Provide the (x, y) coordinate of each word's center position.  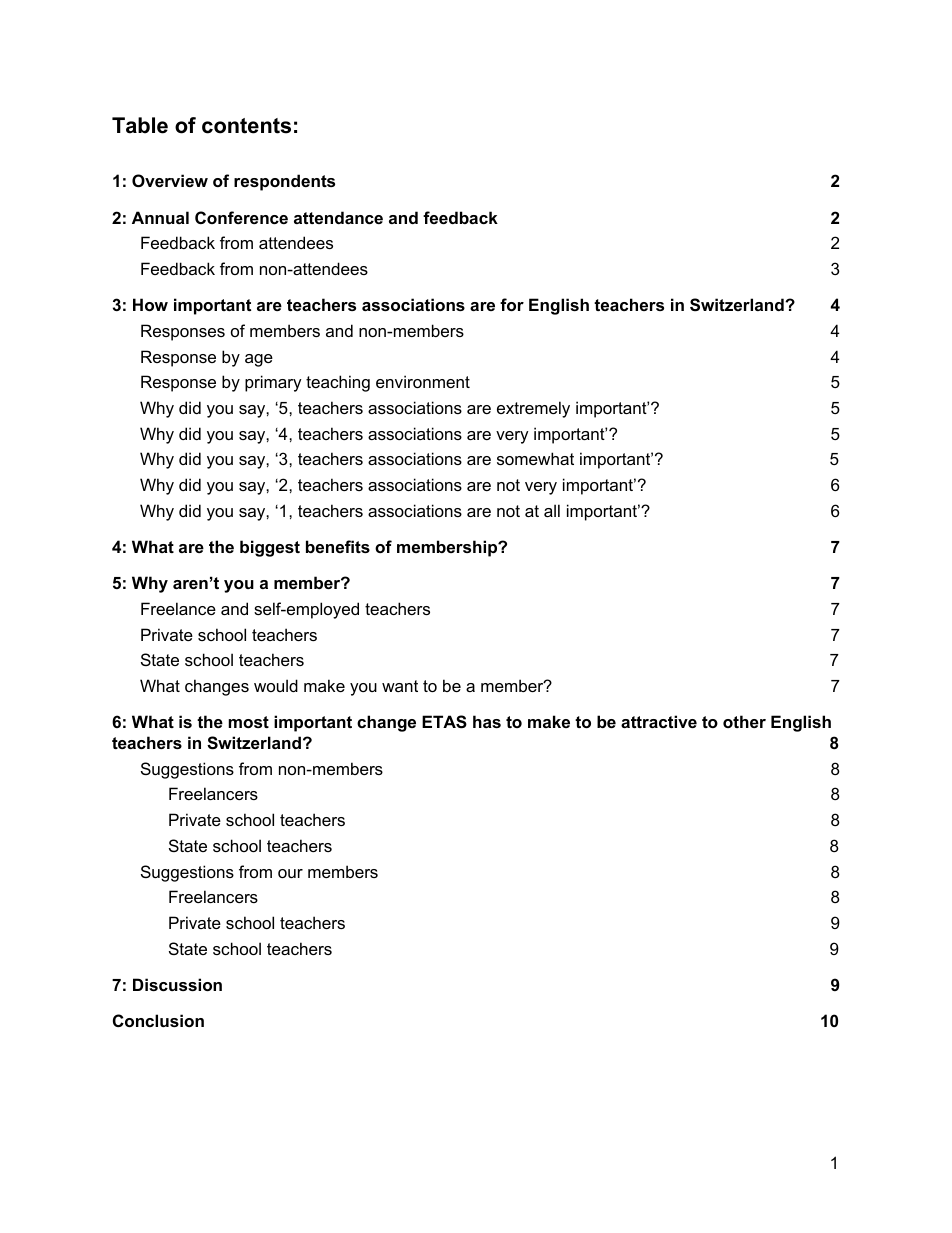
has (487, 721)
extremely (533, 409)
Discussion (177, 984)
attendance (338, 217)
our (290, 873)
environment (423, 381)
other (744, 721)
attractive (659, 721)
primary (273, 383)
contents (246, 126)
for (512, 304)
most (248, 722)
